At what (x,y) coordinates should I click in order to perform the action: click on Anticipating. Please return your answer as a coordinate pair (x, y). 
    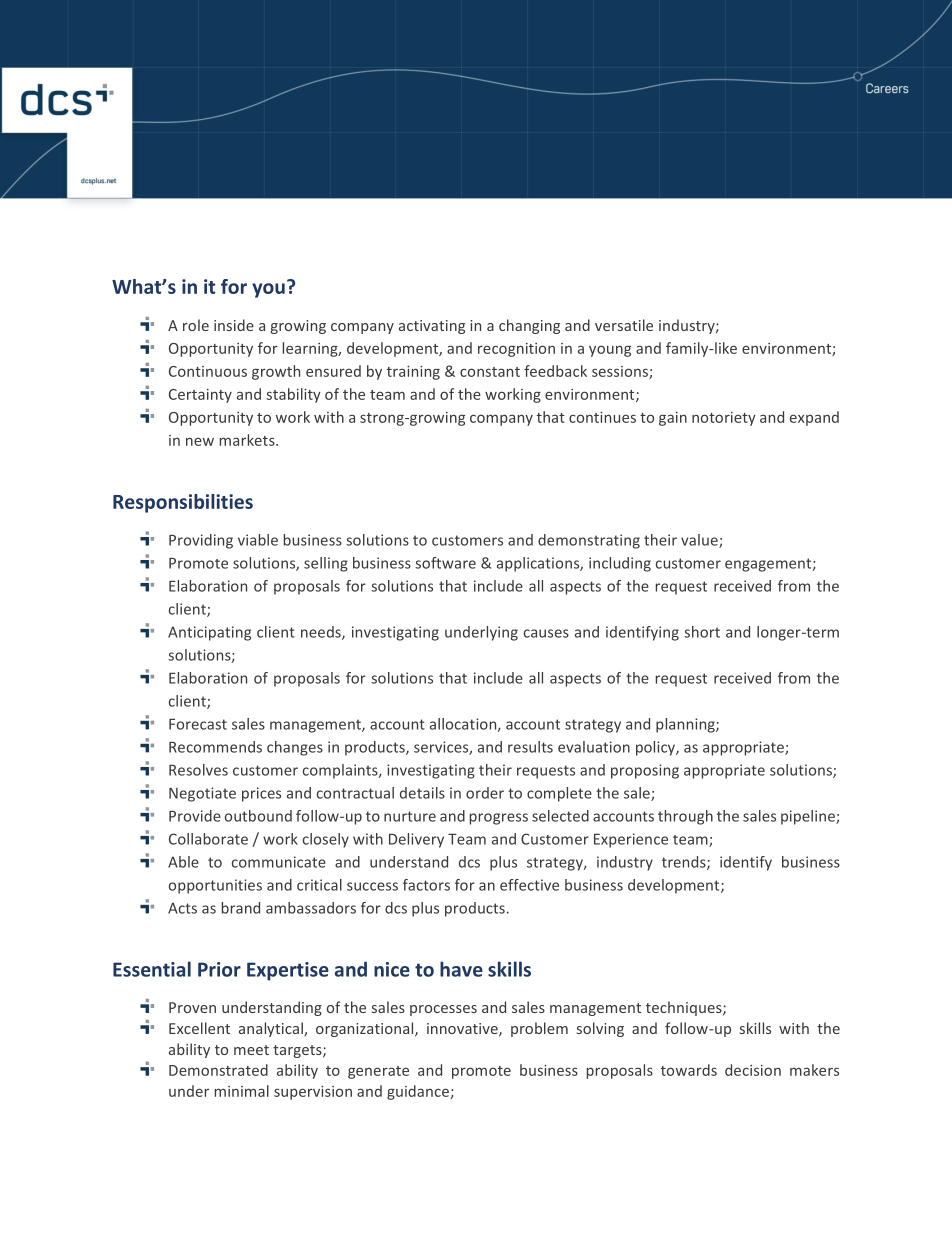
    Looking at the image, I should click on (209, 633).
